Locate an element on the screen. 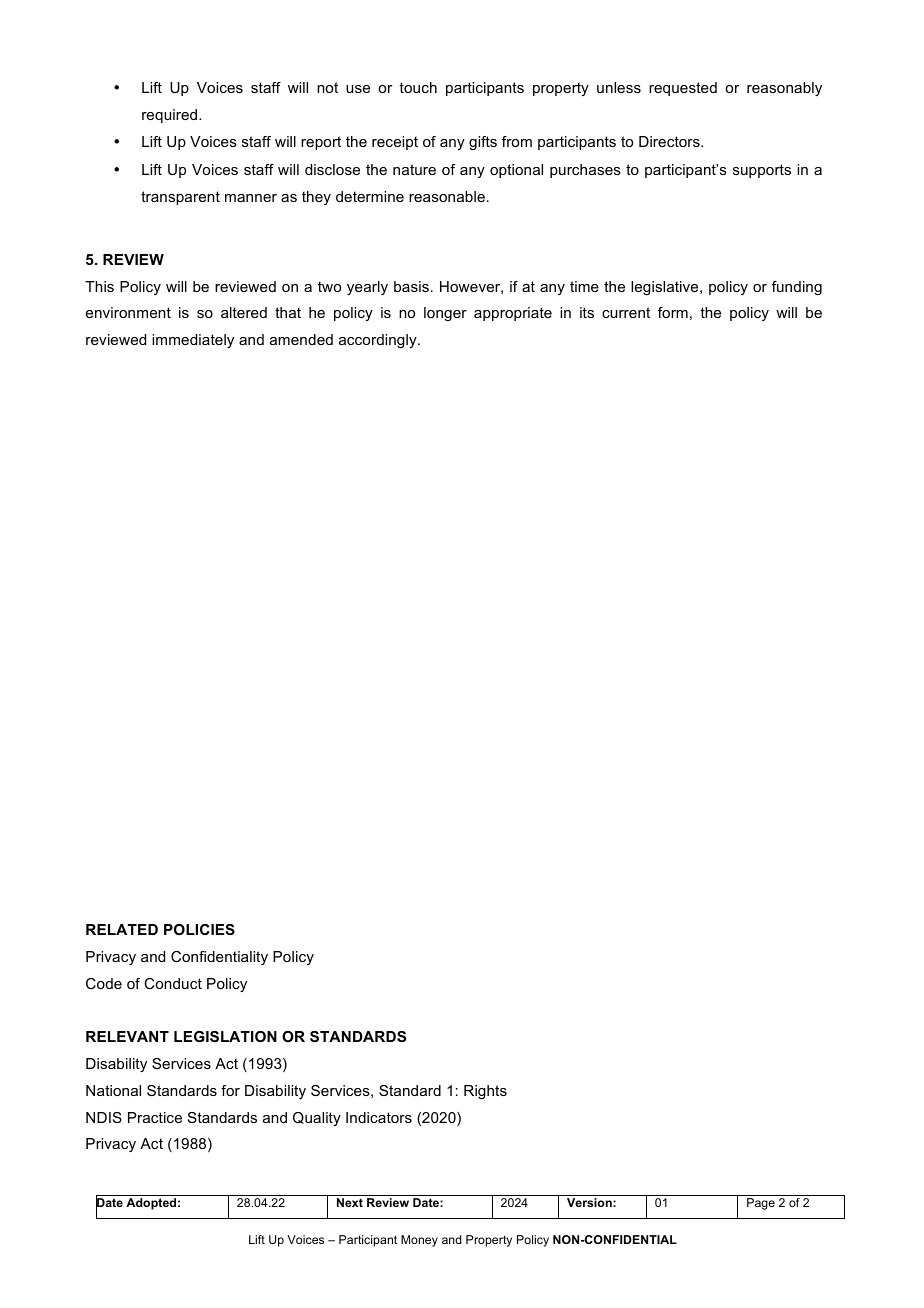 This screenshot has width=924, height=1308. form is located at coordinates (673, 312).
